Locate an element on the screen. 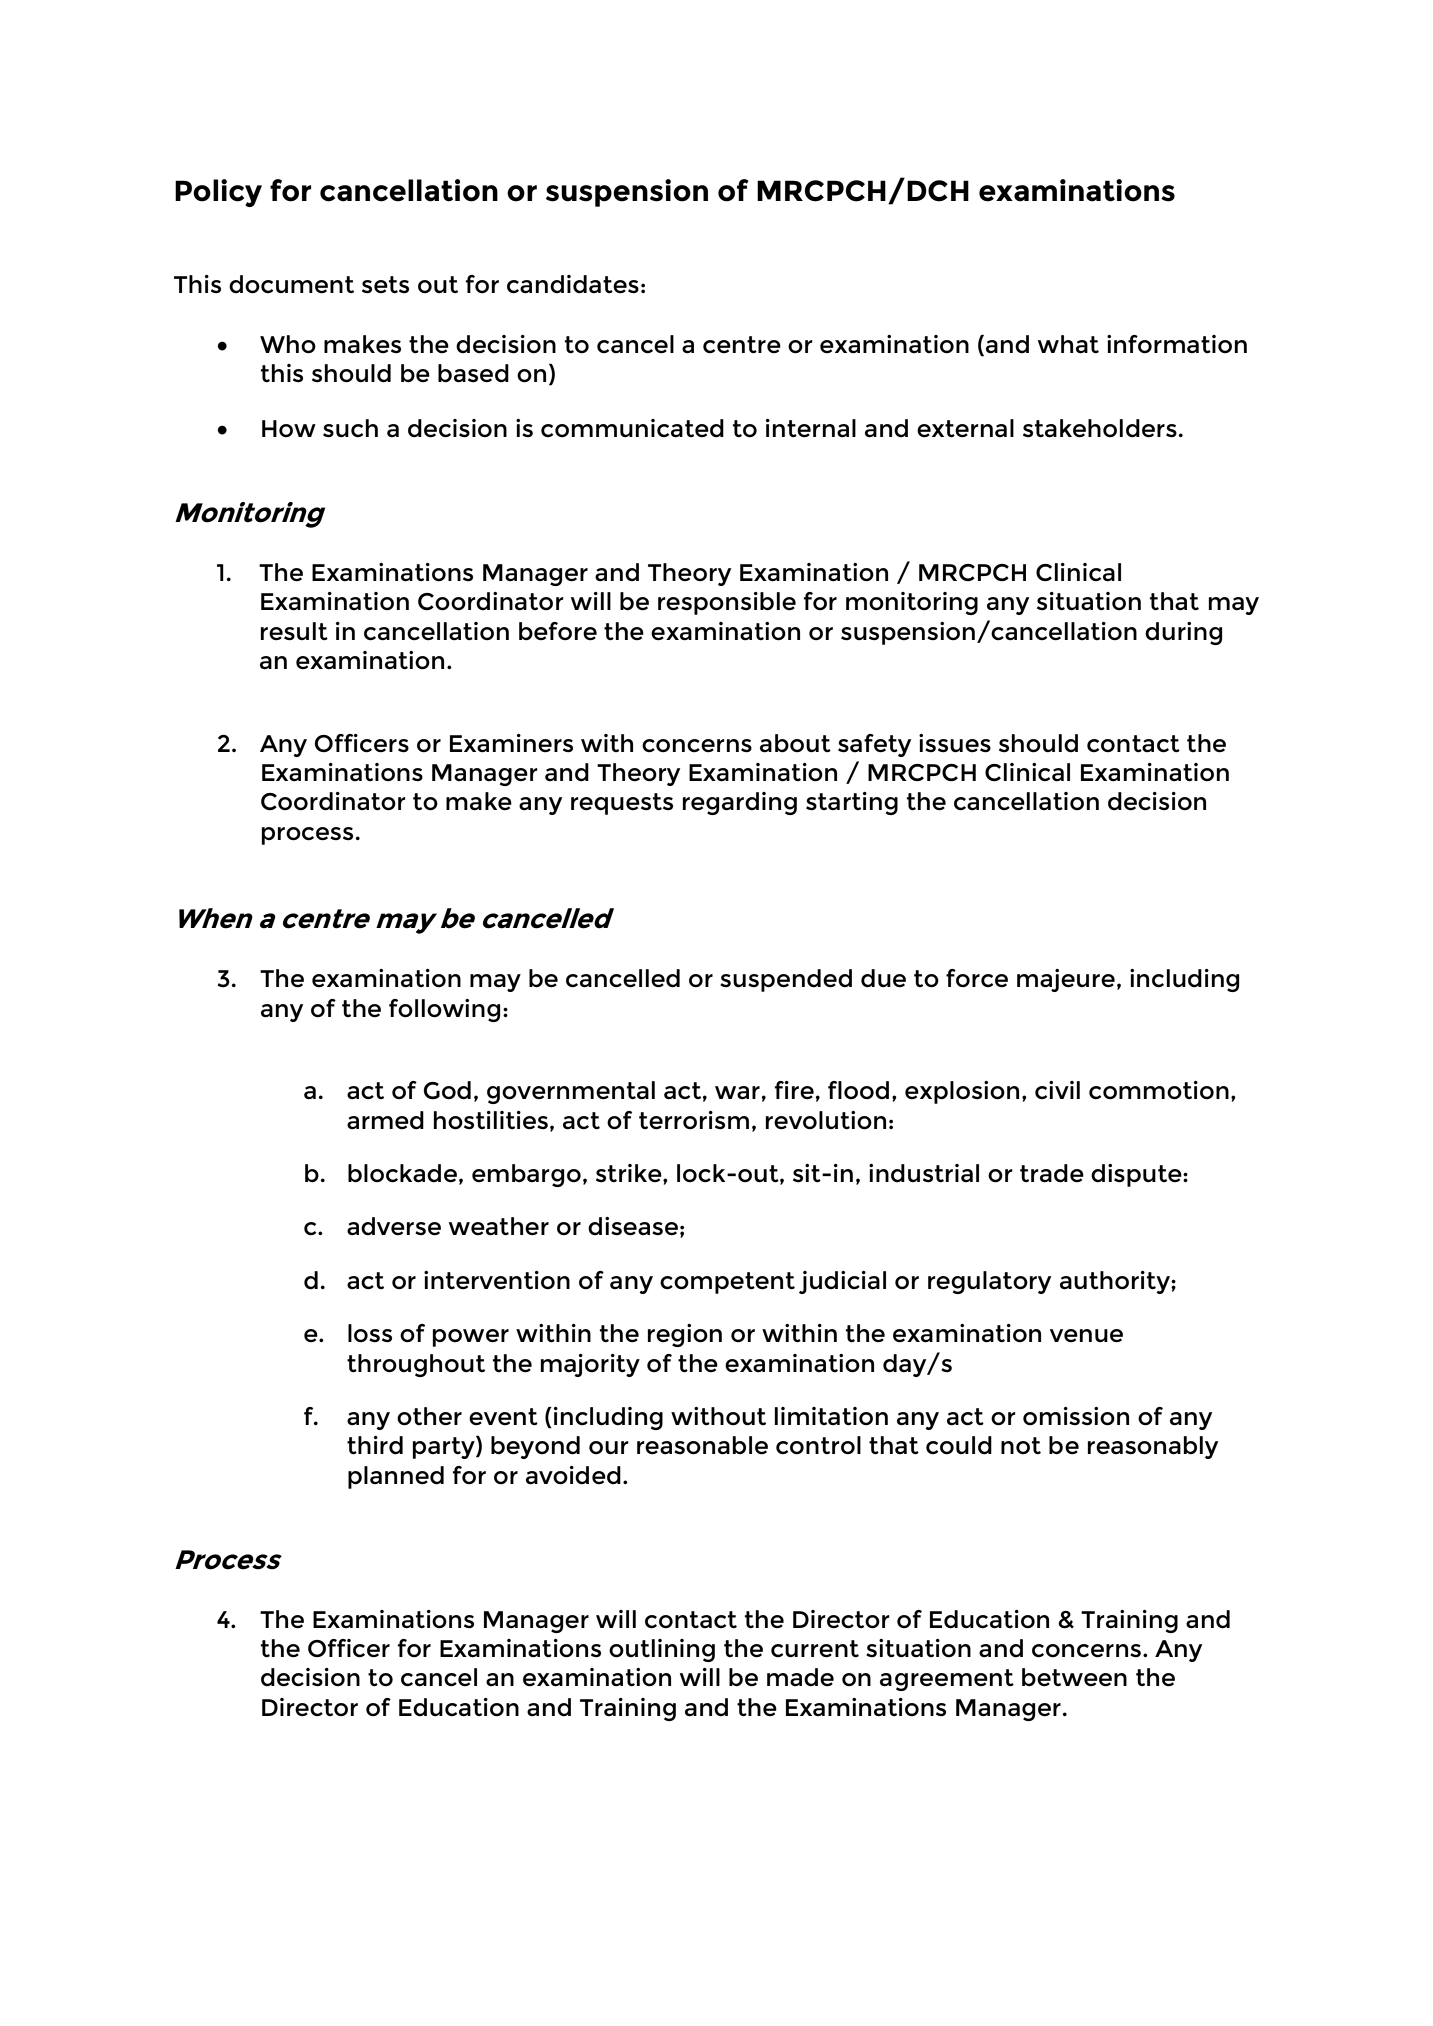 This screenshot has width=1433, height=2026. candidates is located at coordinates (573, 284).
